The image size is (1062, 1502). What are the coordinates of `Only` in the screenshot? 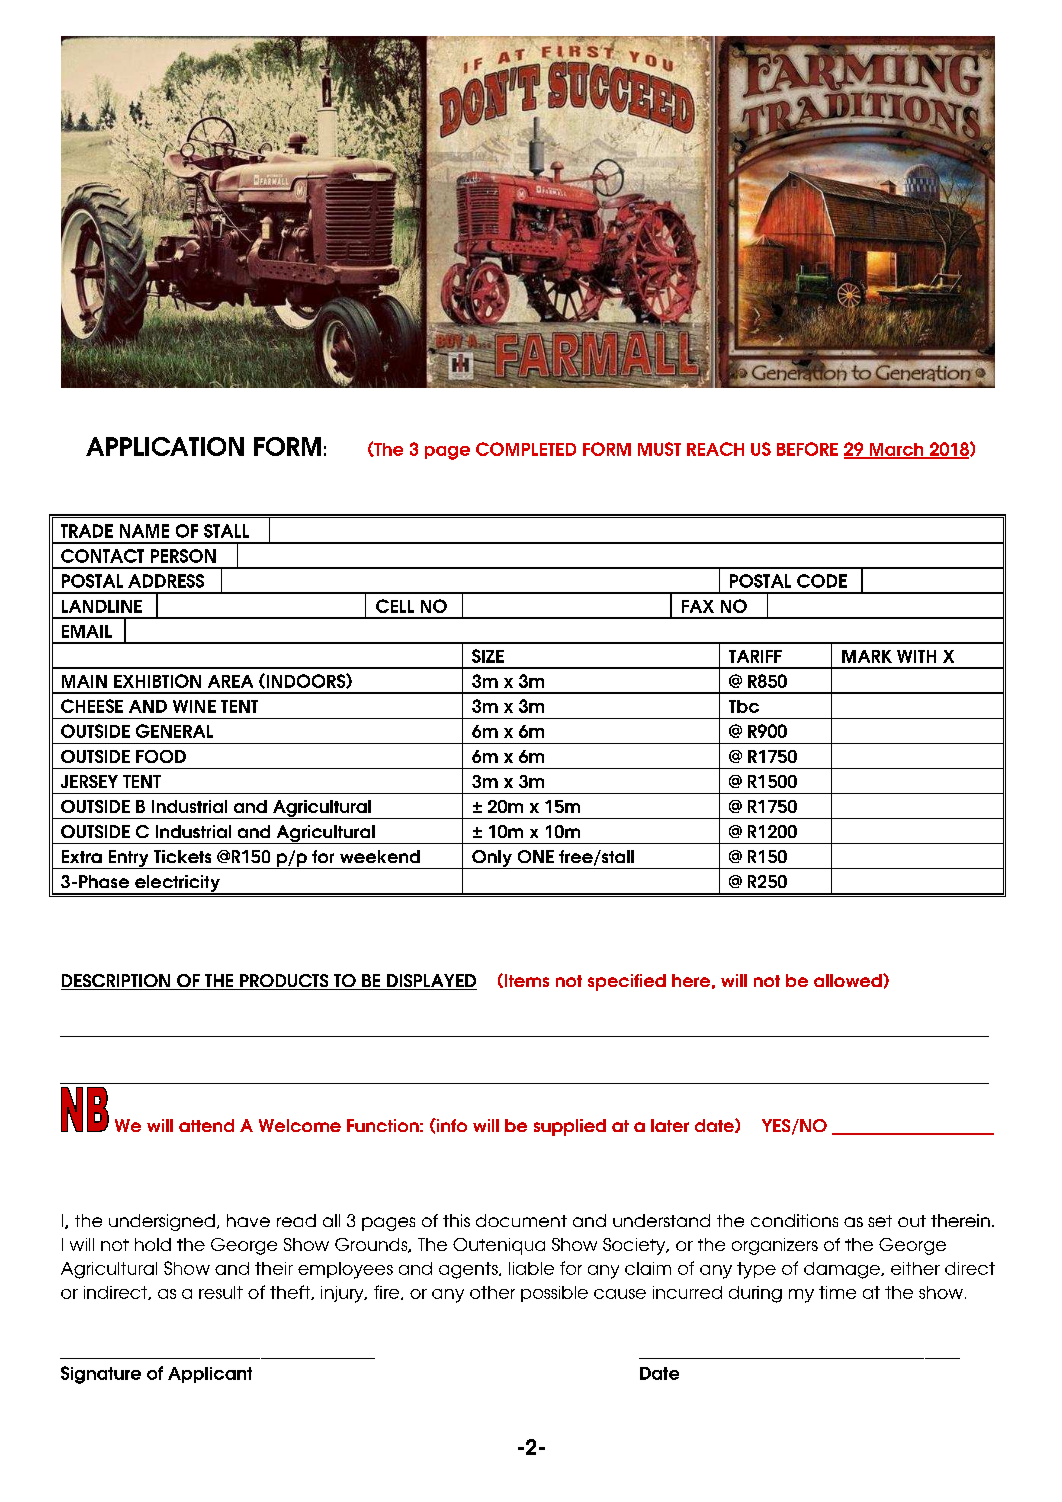 It's located at (492, 859).
